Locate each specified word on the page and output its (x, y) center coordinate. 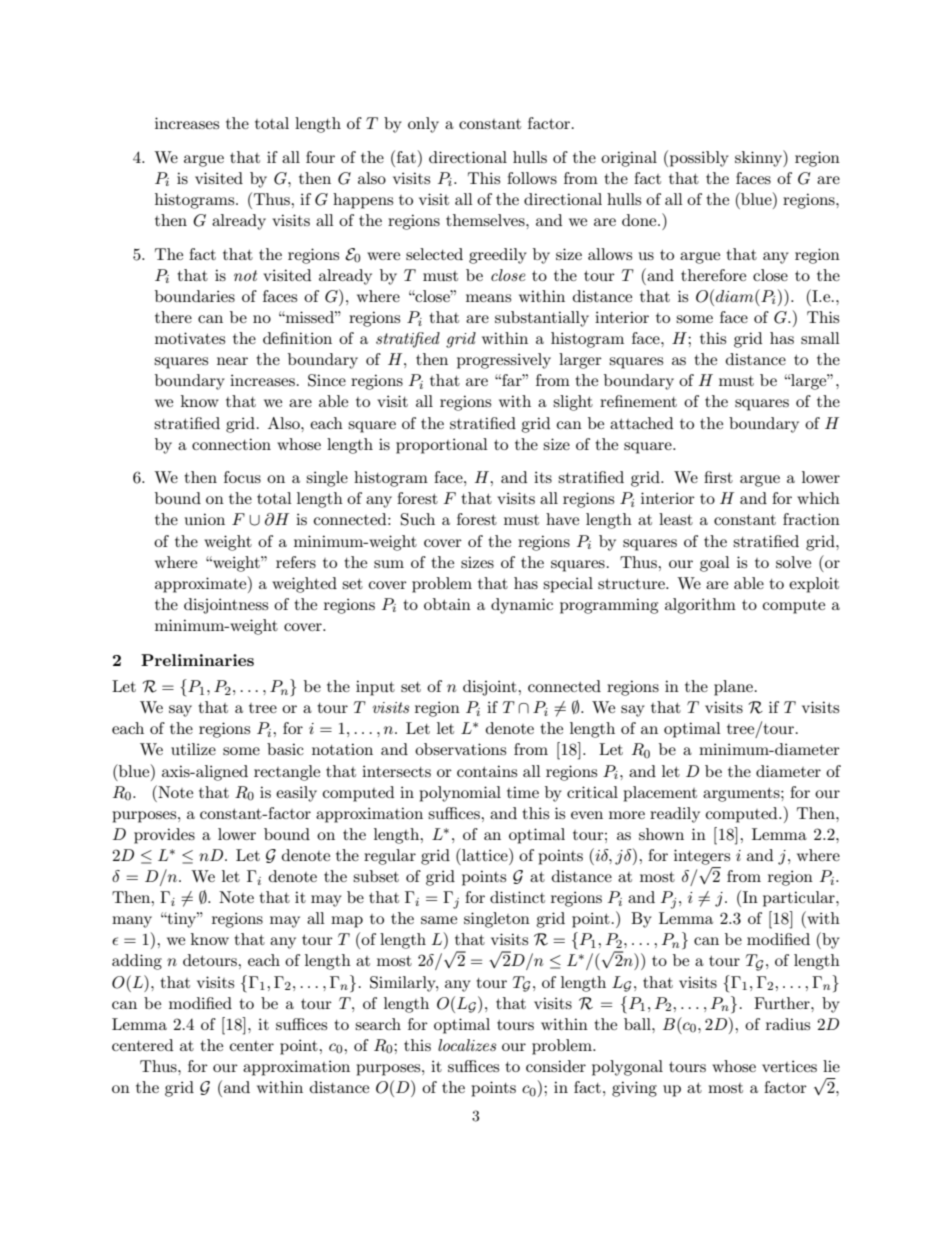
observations (460, 749)
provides (164, 836)
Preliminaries (197, 660)
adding (137, 962)
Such (418, 519)
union (205, 519)
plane (733, 688)
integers (702, 857)
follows (532, 178)
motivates (190, 338)
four (320, 157)
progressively (504, 361)
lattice (485, 854)
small (820, 338)
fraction (811, 519)
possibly (699, 159)
